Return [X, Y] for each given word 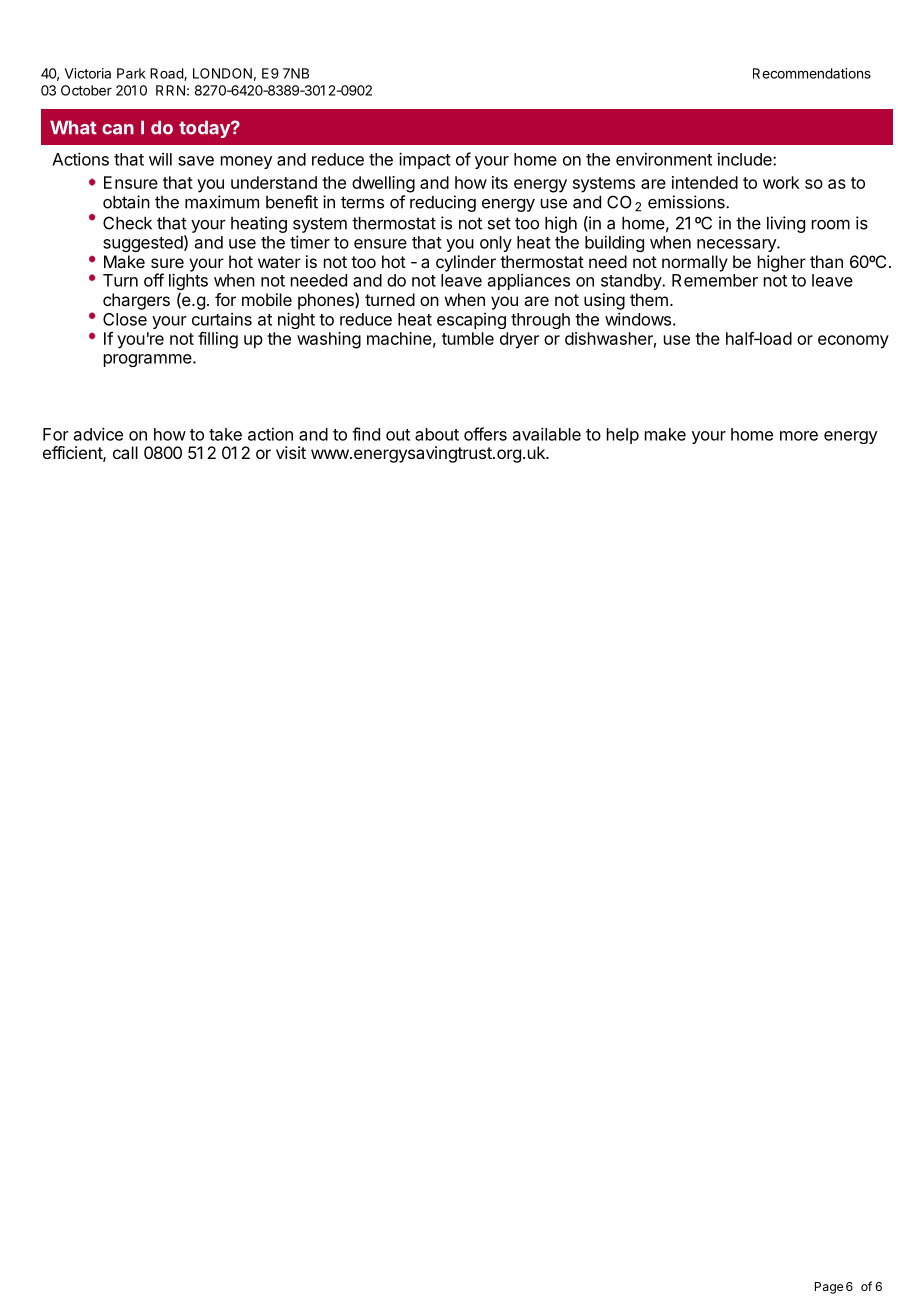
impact [425, 160]
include [746, 159]
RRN [170, 90]
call [125, 452]
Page [829, 1288]
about [437, 434]
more [799, 436]
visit [291, 452]
